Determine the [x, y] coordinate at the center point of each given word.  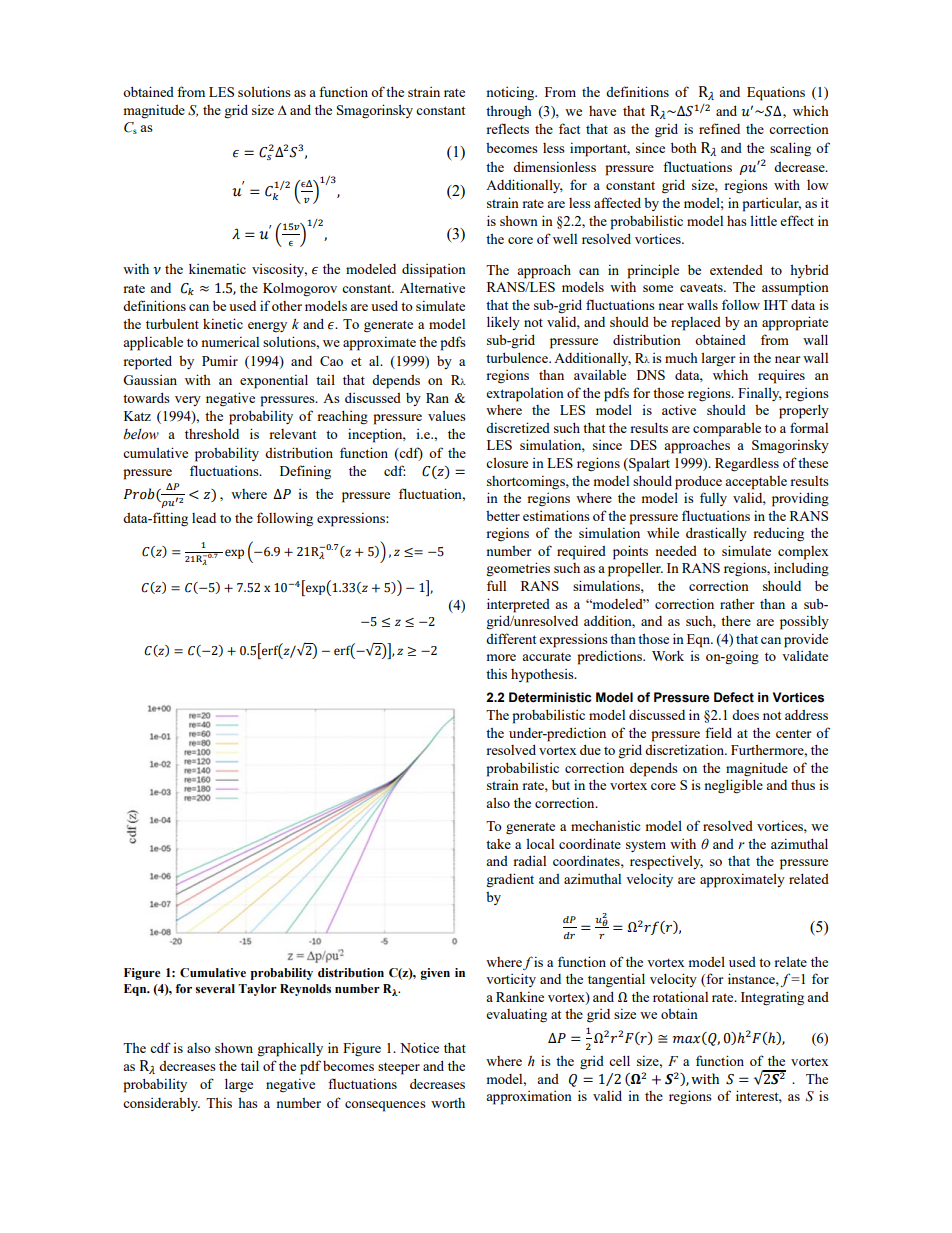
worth [448, 1103]
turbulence [518, 357]
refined [719, 128]
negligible [733, 786]
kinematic [217, 268]
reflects [507, 128]
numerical [230, 341]
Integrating [772, 998]
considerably [161, 1104]
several [215, 988]
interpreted [518, 605]
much [681, 357]
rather [737, 603]
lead [204, 518]
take [498, 844]
